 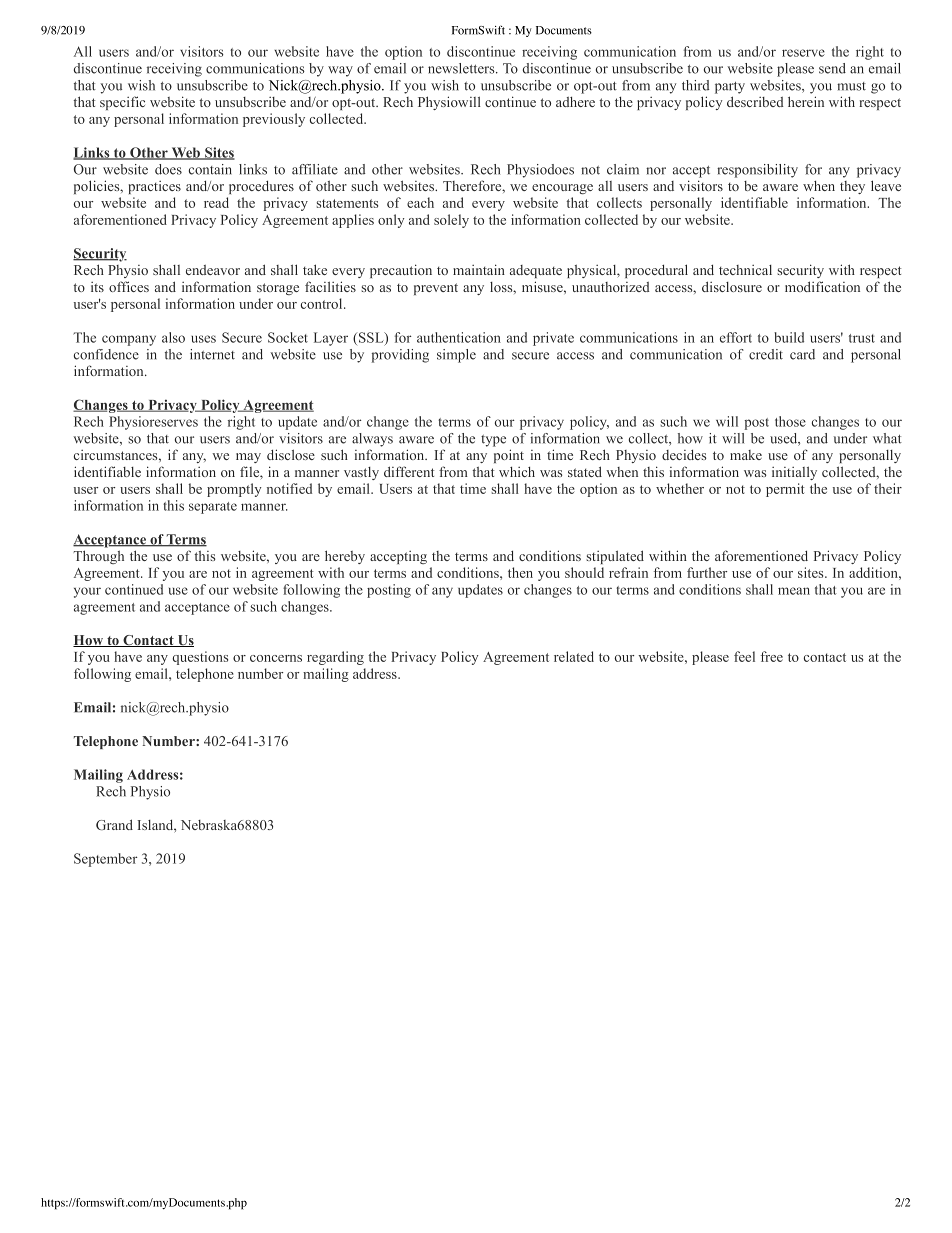 I want to click on herein, so click(x=806, y=101).
